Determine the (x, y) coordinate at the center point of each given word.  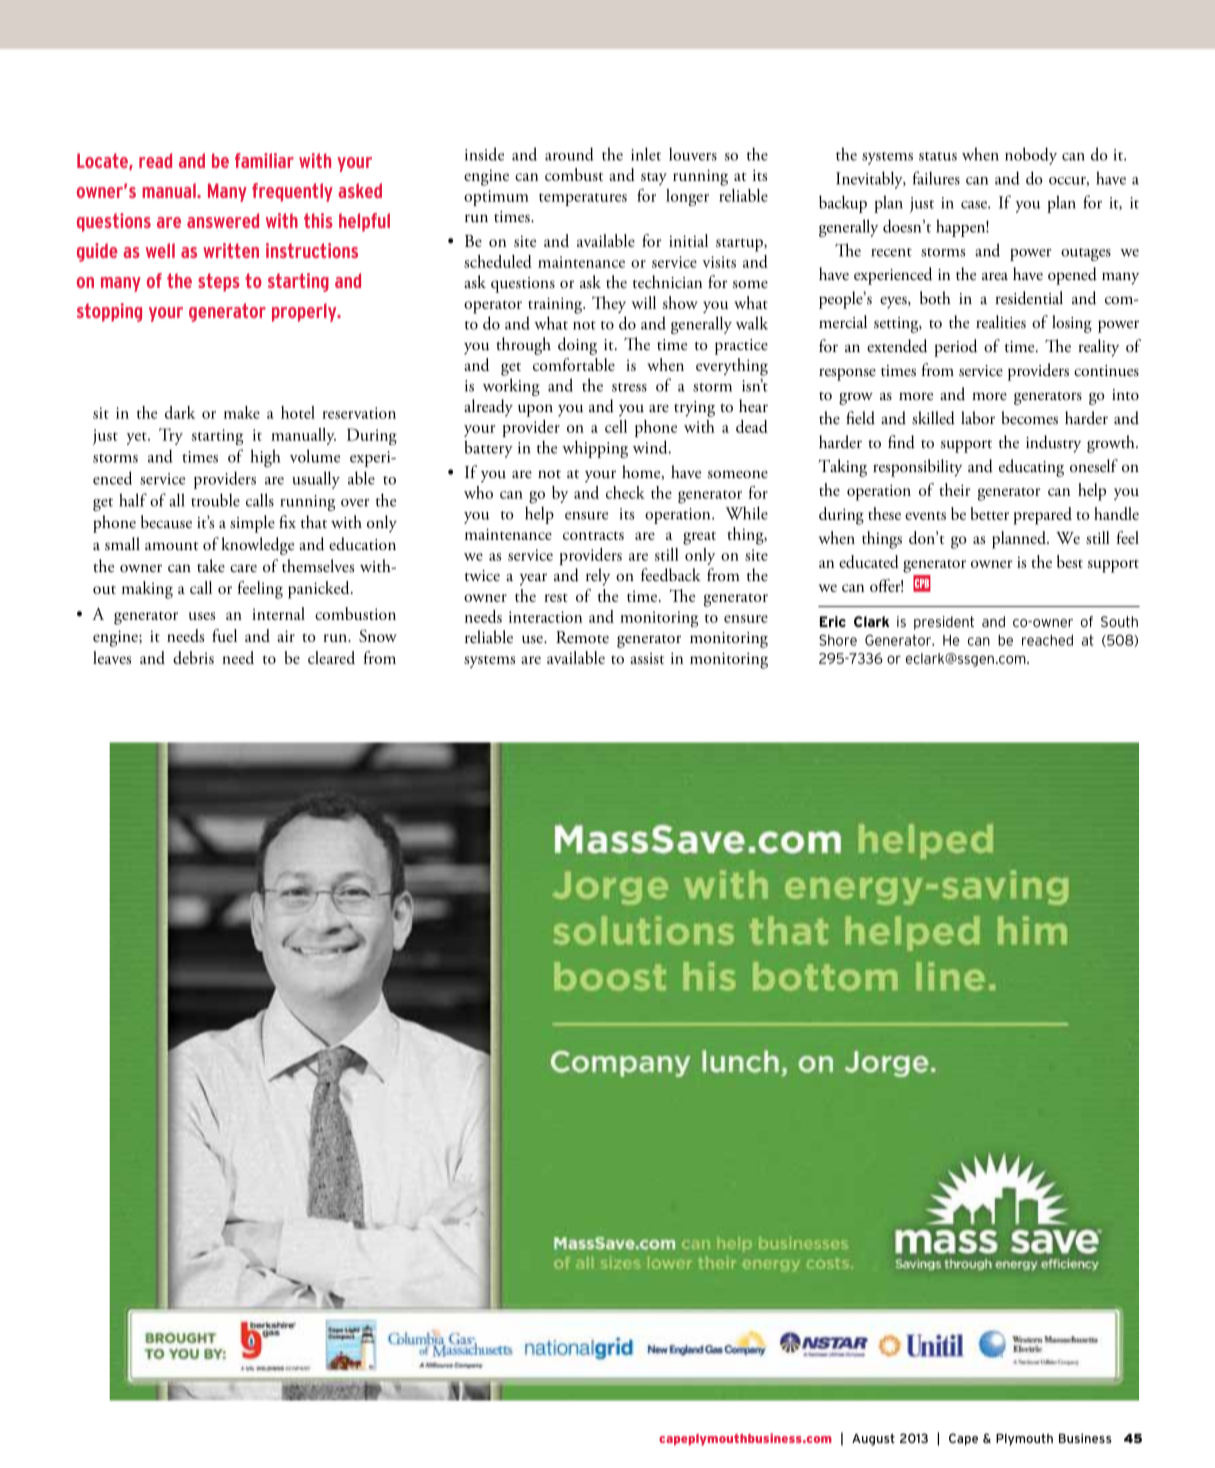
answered (223, 220)
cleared (331, 657)
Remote (582, 637)
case (975, 205)
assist (647, 658)
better (990, 513)
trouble (215, 500)
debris (193, 657)
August (873, 1439)
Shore (838, 640)
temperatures (583, 199)
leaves (112, 657)
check (625, 492)
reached (1047, 640)
